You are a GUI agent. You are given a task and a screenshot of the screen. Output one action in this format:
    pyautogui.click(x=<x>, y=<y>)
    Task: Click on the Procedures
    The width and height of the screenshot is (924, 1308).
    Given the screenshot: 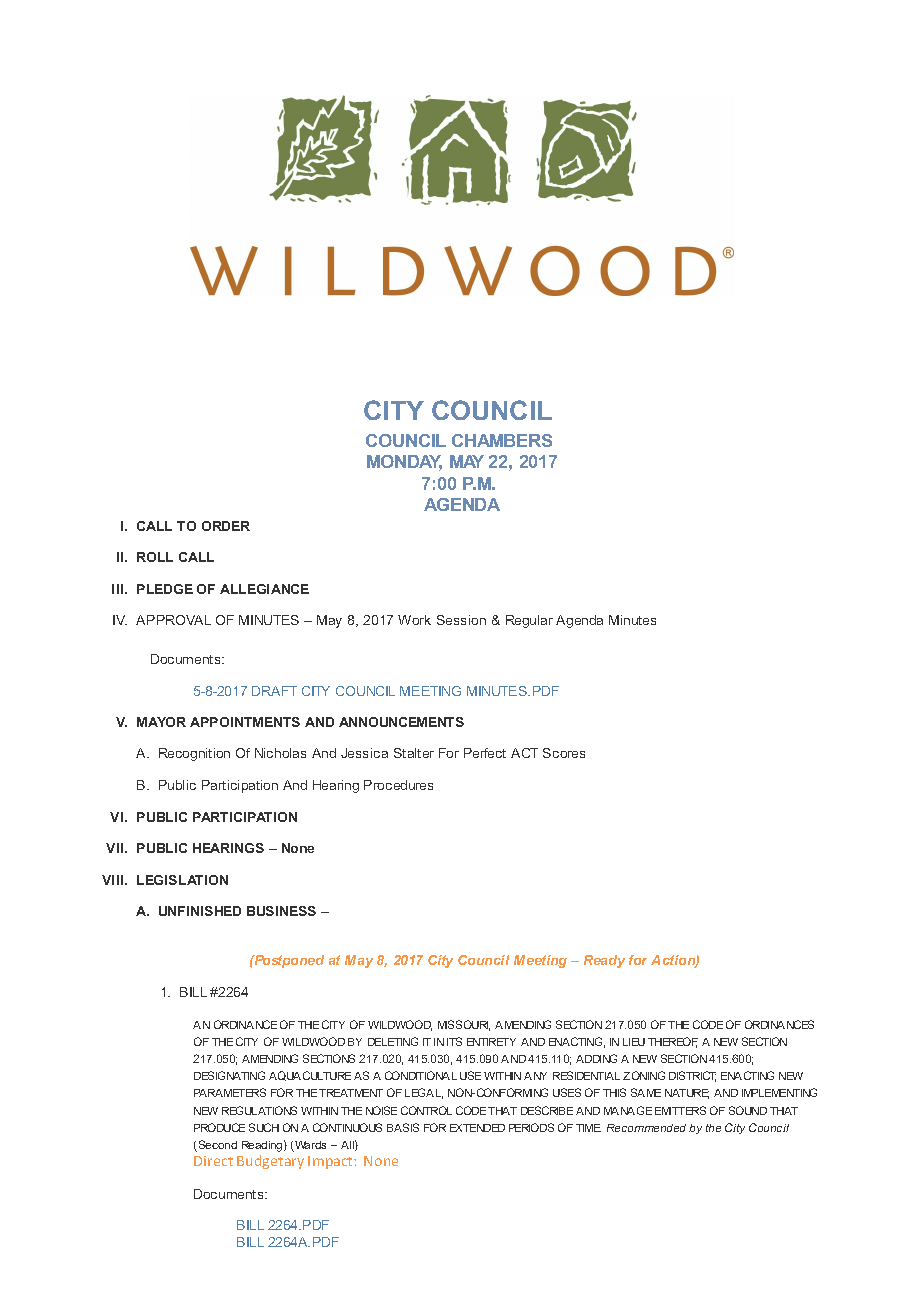 What is the action you would take?
    pyautogui.click(x=398, y=785)
